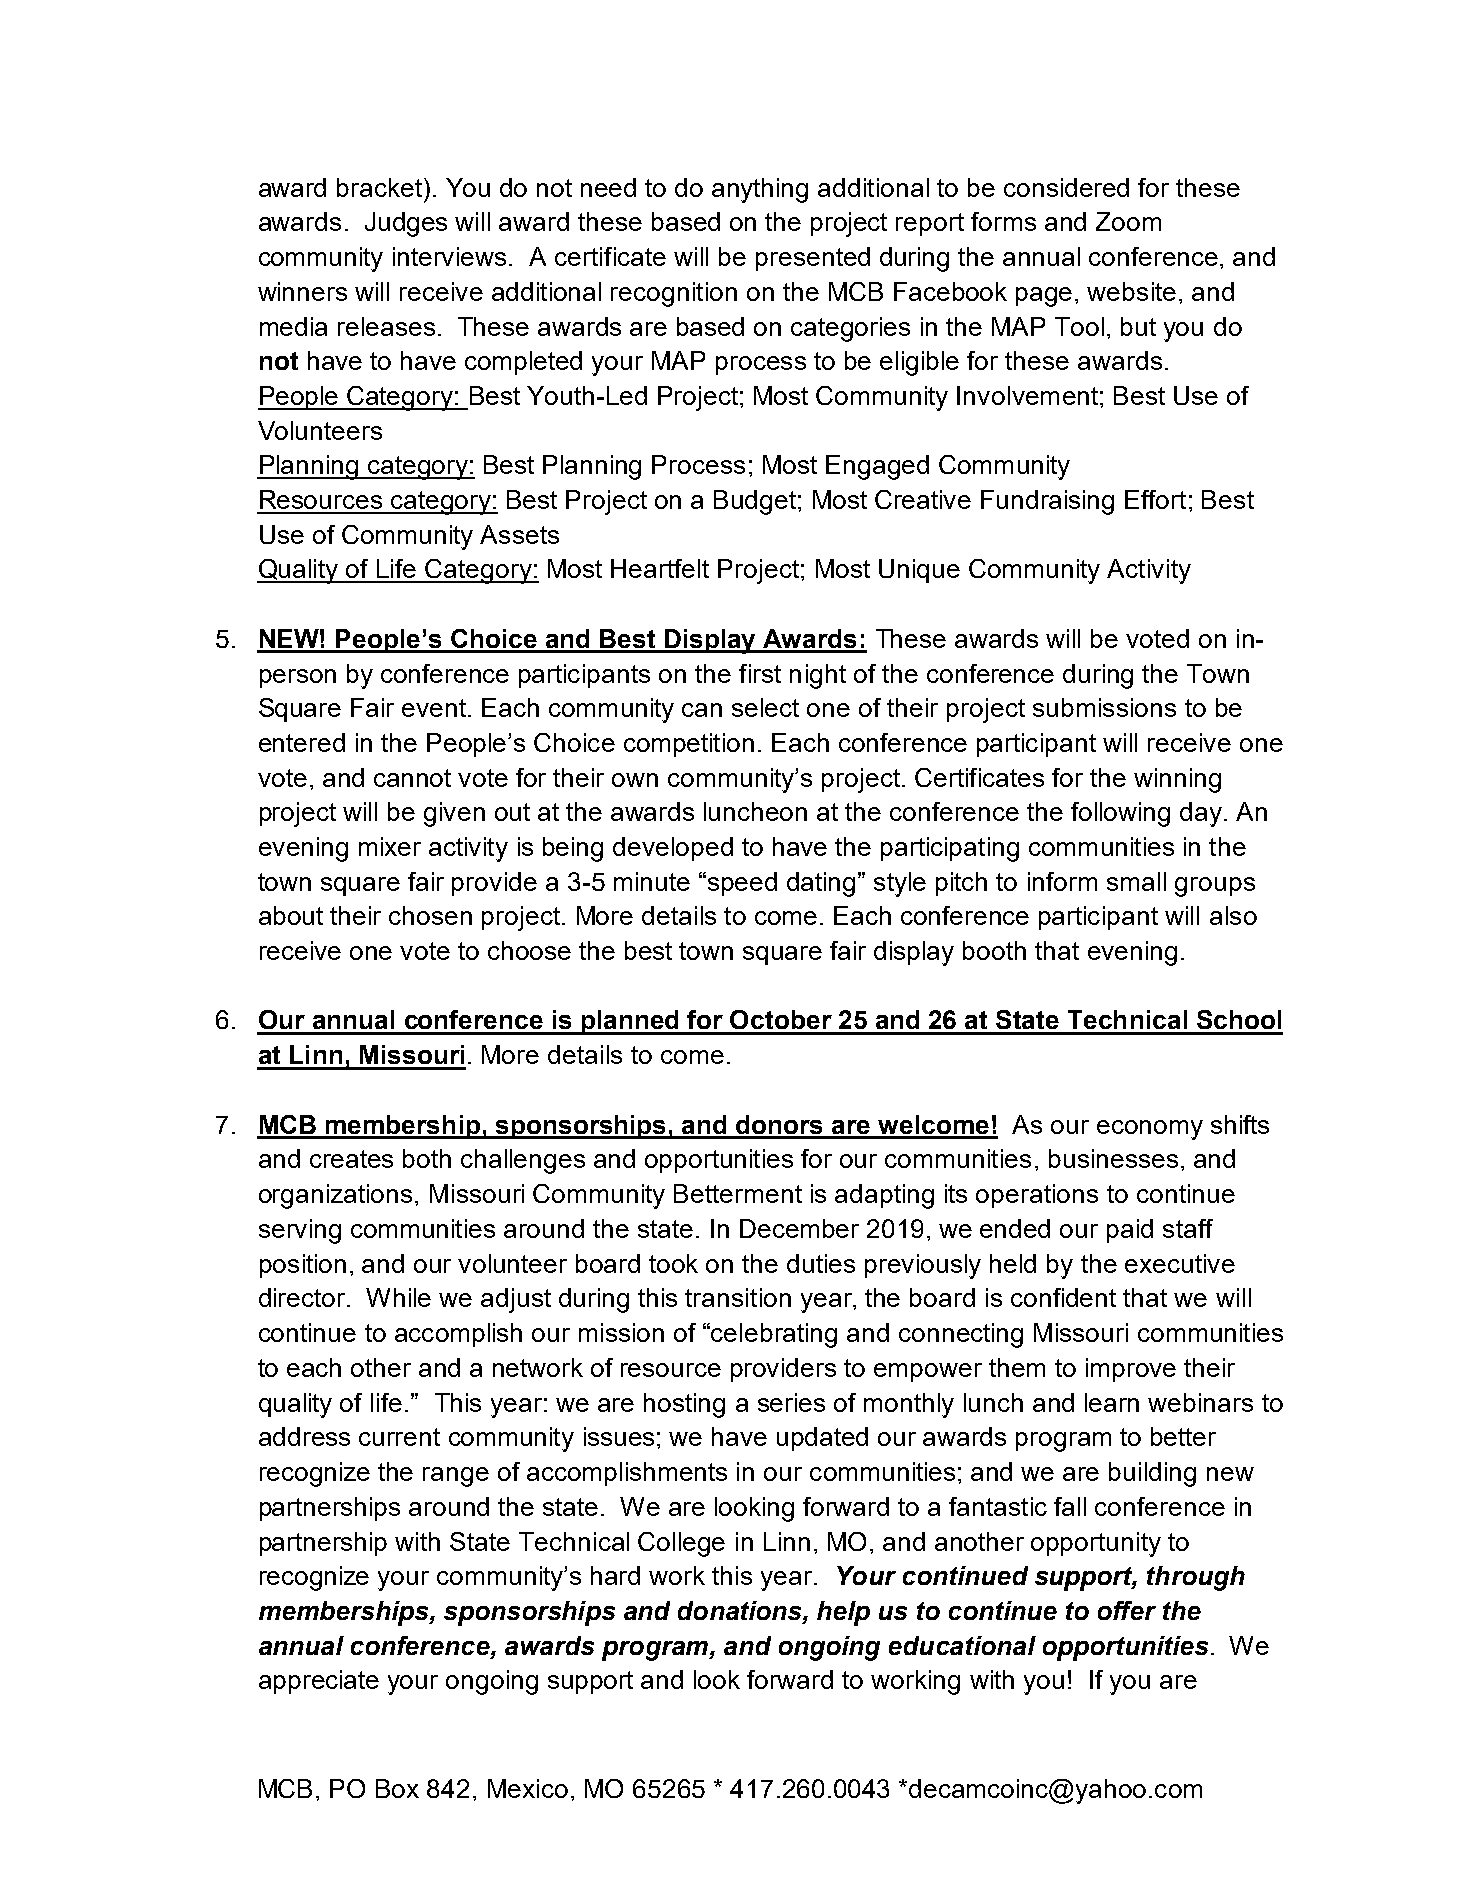  I want to click on improve, so click(1131, 1370).
